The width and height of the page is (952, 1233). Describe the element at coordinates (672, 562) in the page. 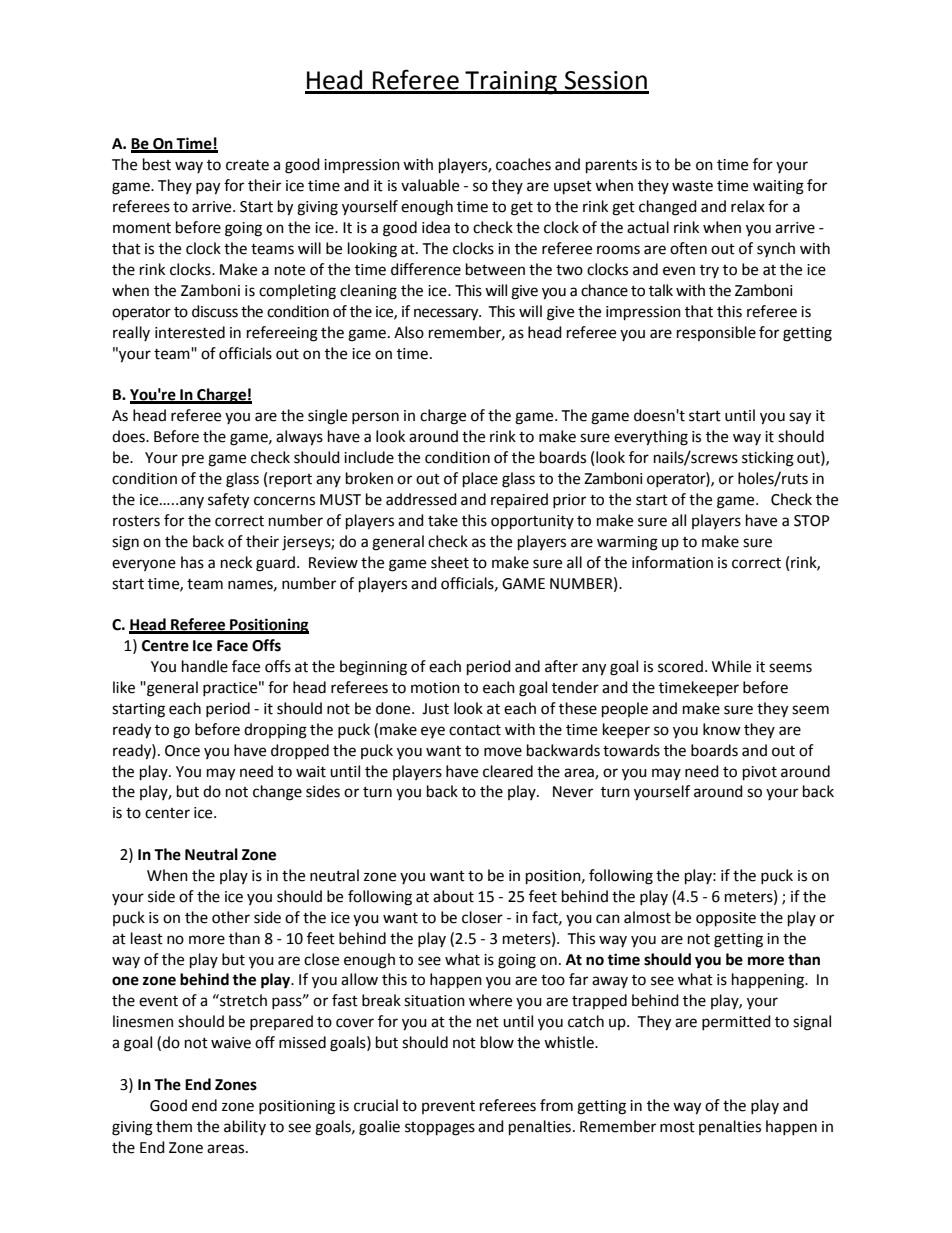

I see `information` at that location.
